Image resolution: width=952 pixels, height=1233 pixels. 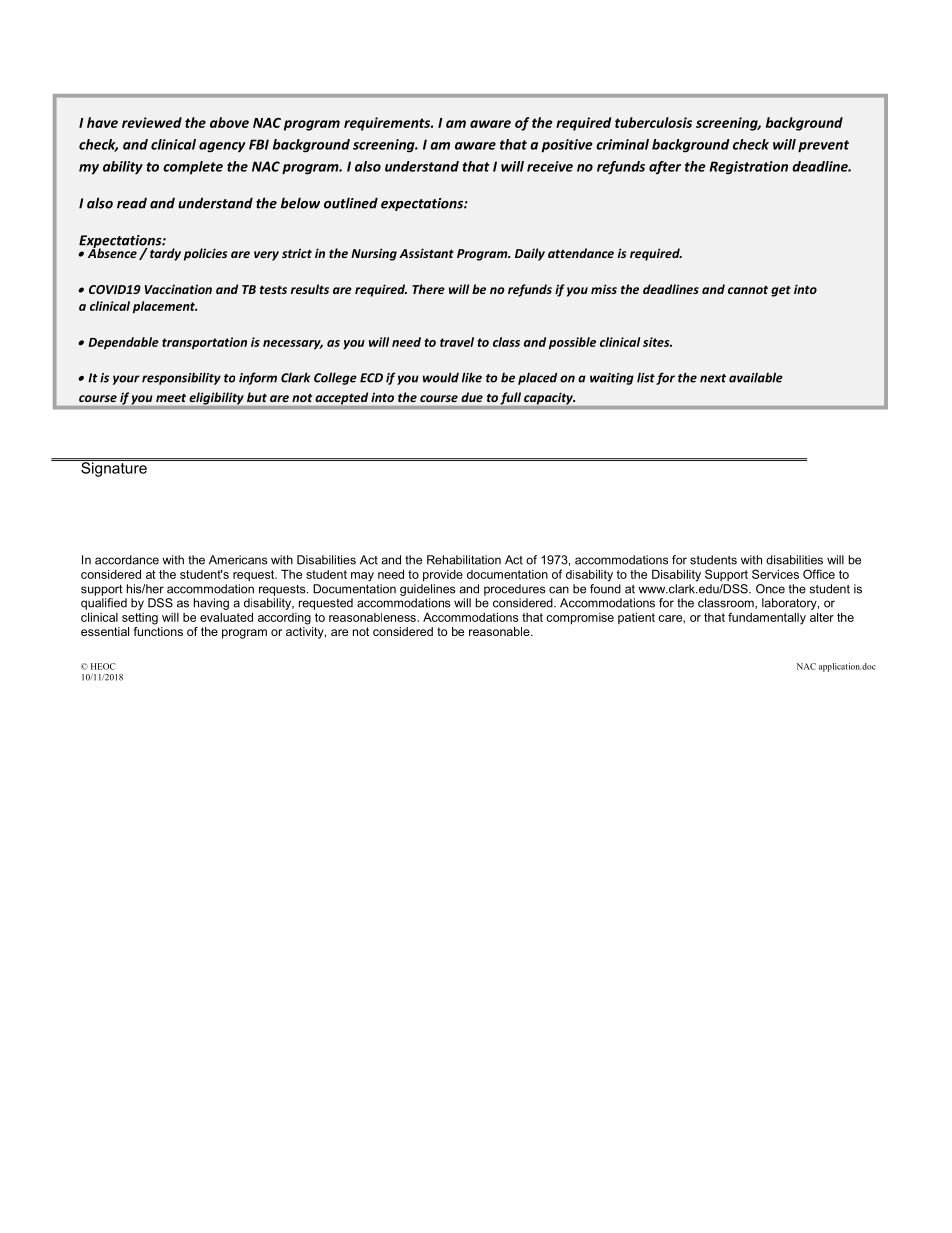 What do you see at coordinates (767, 618) in the document?
I see `fundamentally` at bounding box center [767, 618].
